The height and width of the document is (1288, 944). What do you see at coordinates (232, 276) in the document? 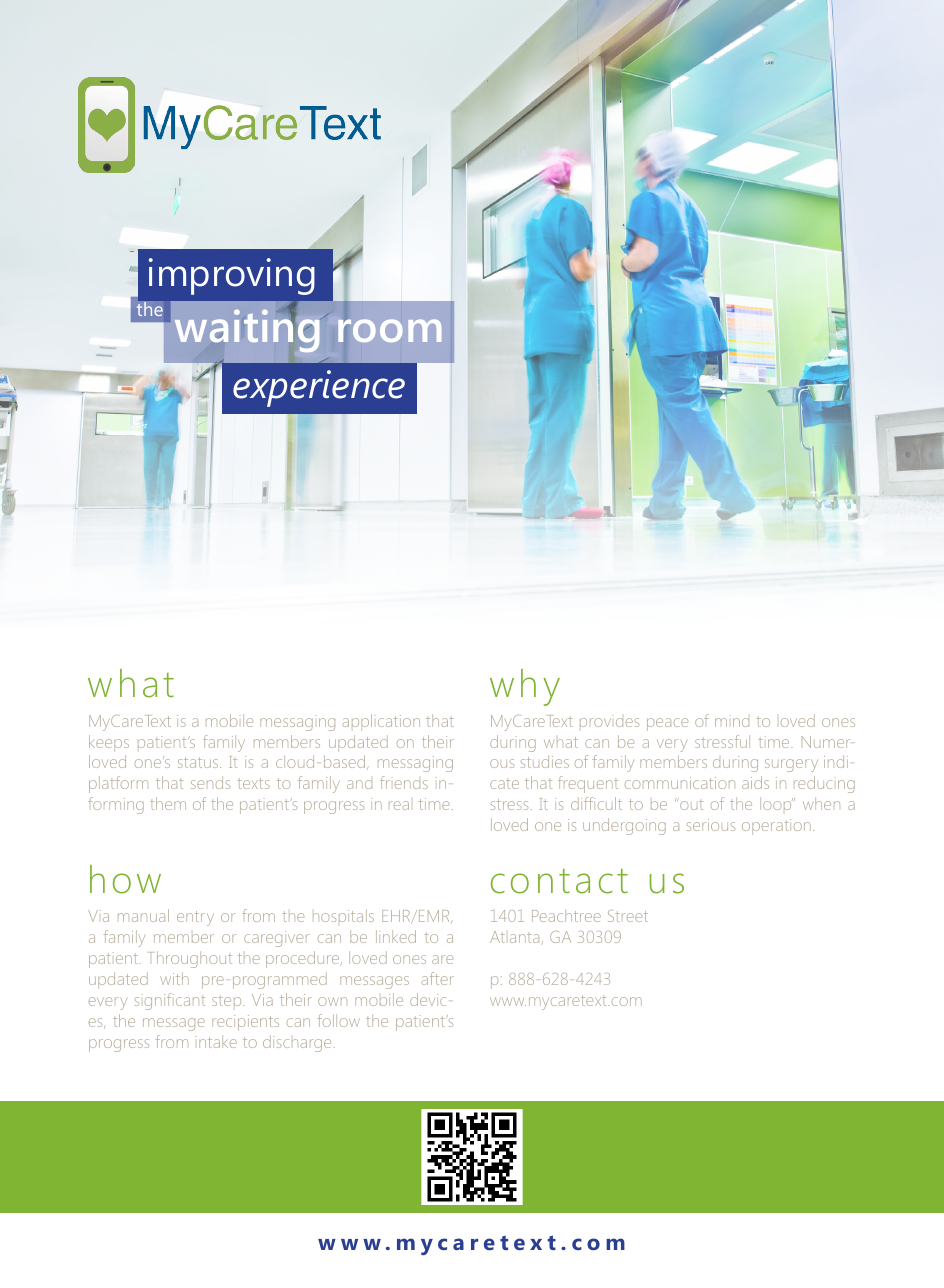
I see `improving` at bounding box center [232, 276].
